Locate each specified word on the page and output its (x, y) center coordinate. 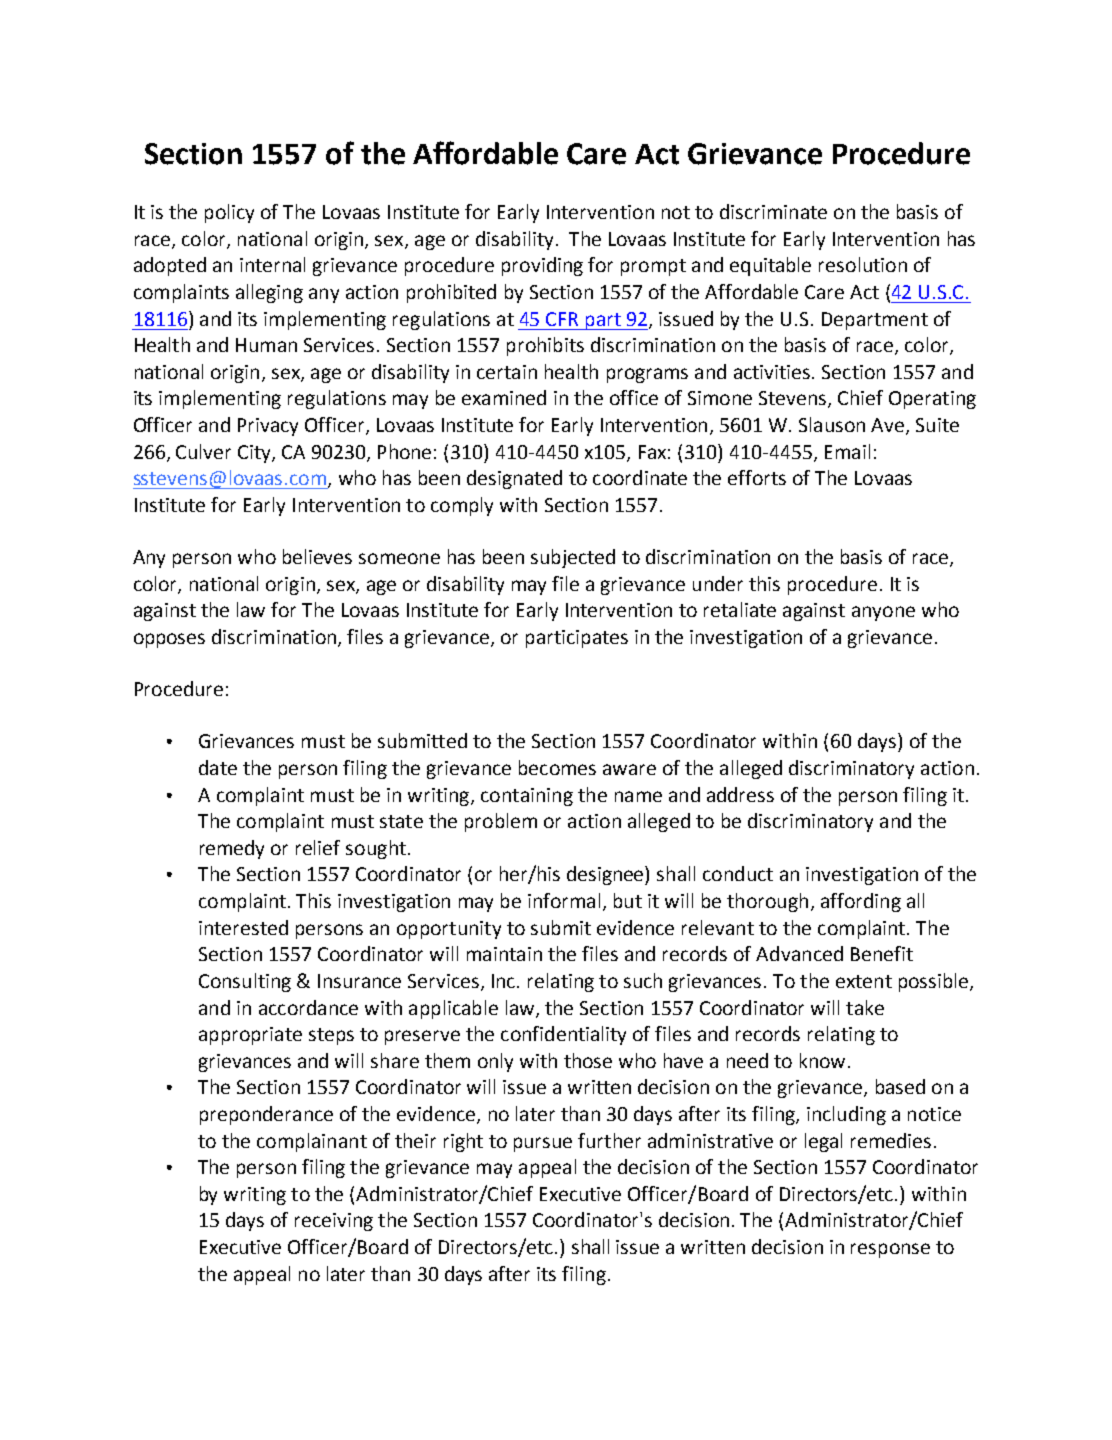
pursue (543, 1144)
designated (514, 479)
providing (542, 266)
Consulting (245, 982)
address (740, 794)
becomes (557, 767)
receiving (334, 1222)
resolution (863, 264)
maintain (504, 954)
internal (272, 264)
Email (847, 451)
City (255, 454)
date (218, 767)
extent (864, 981)
